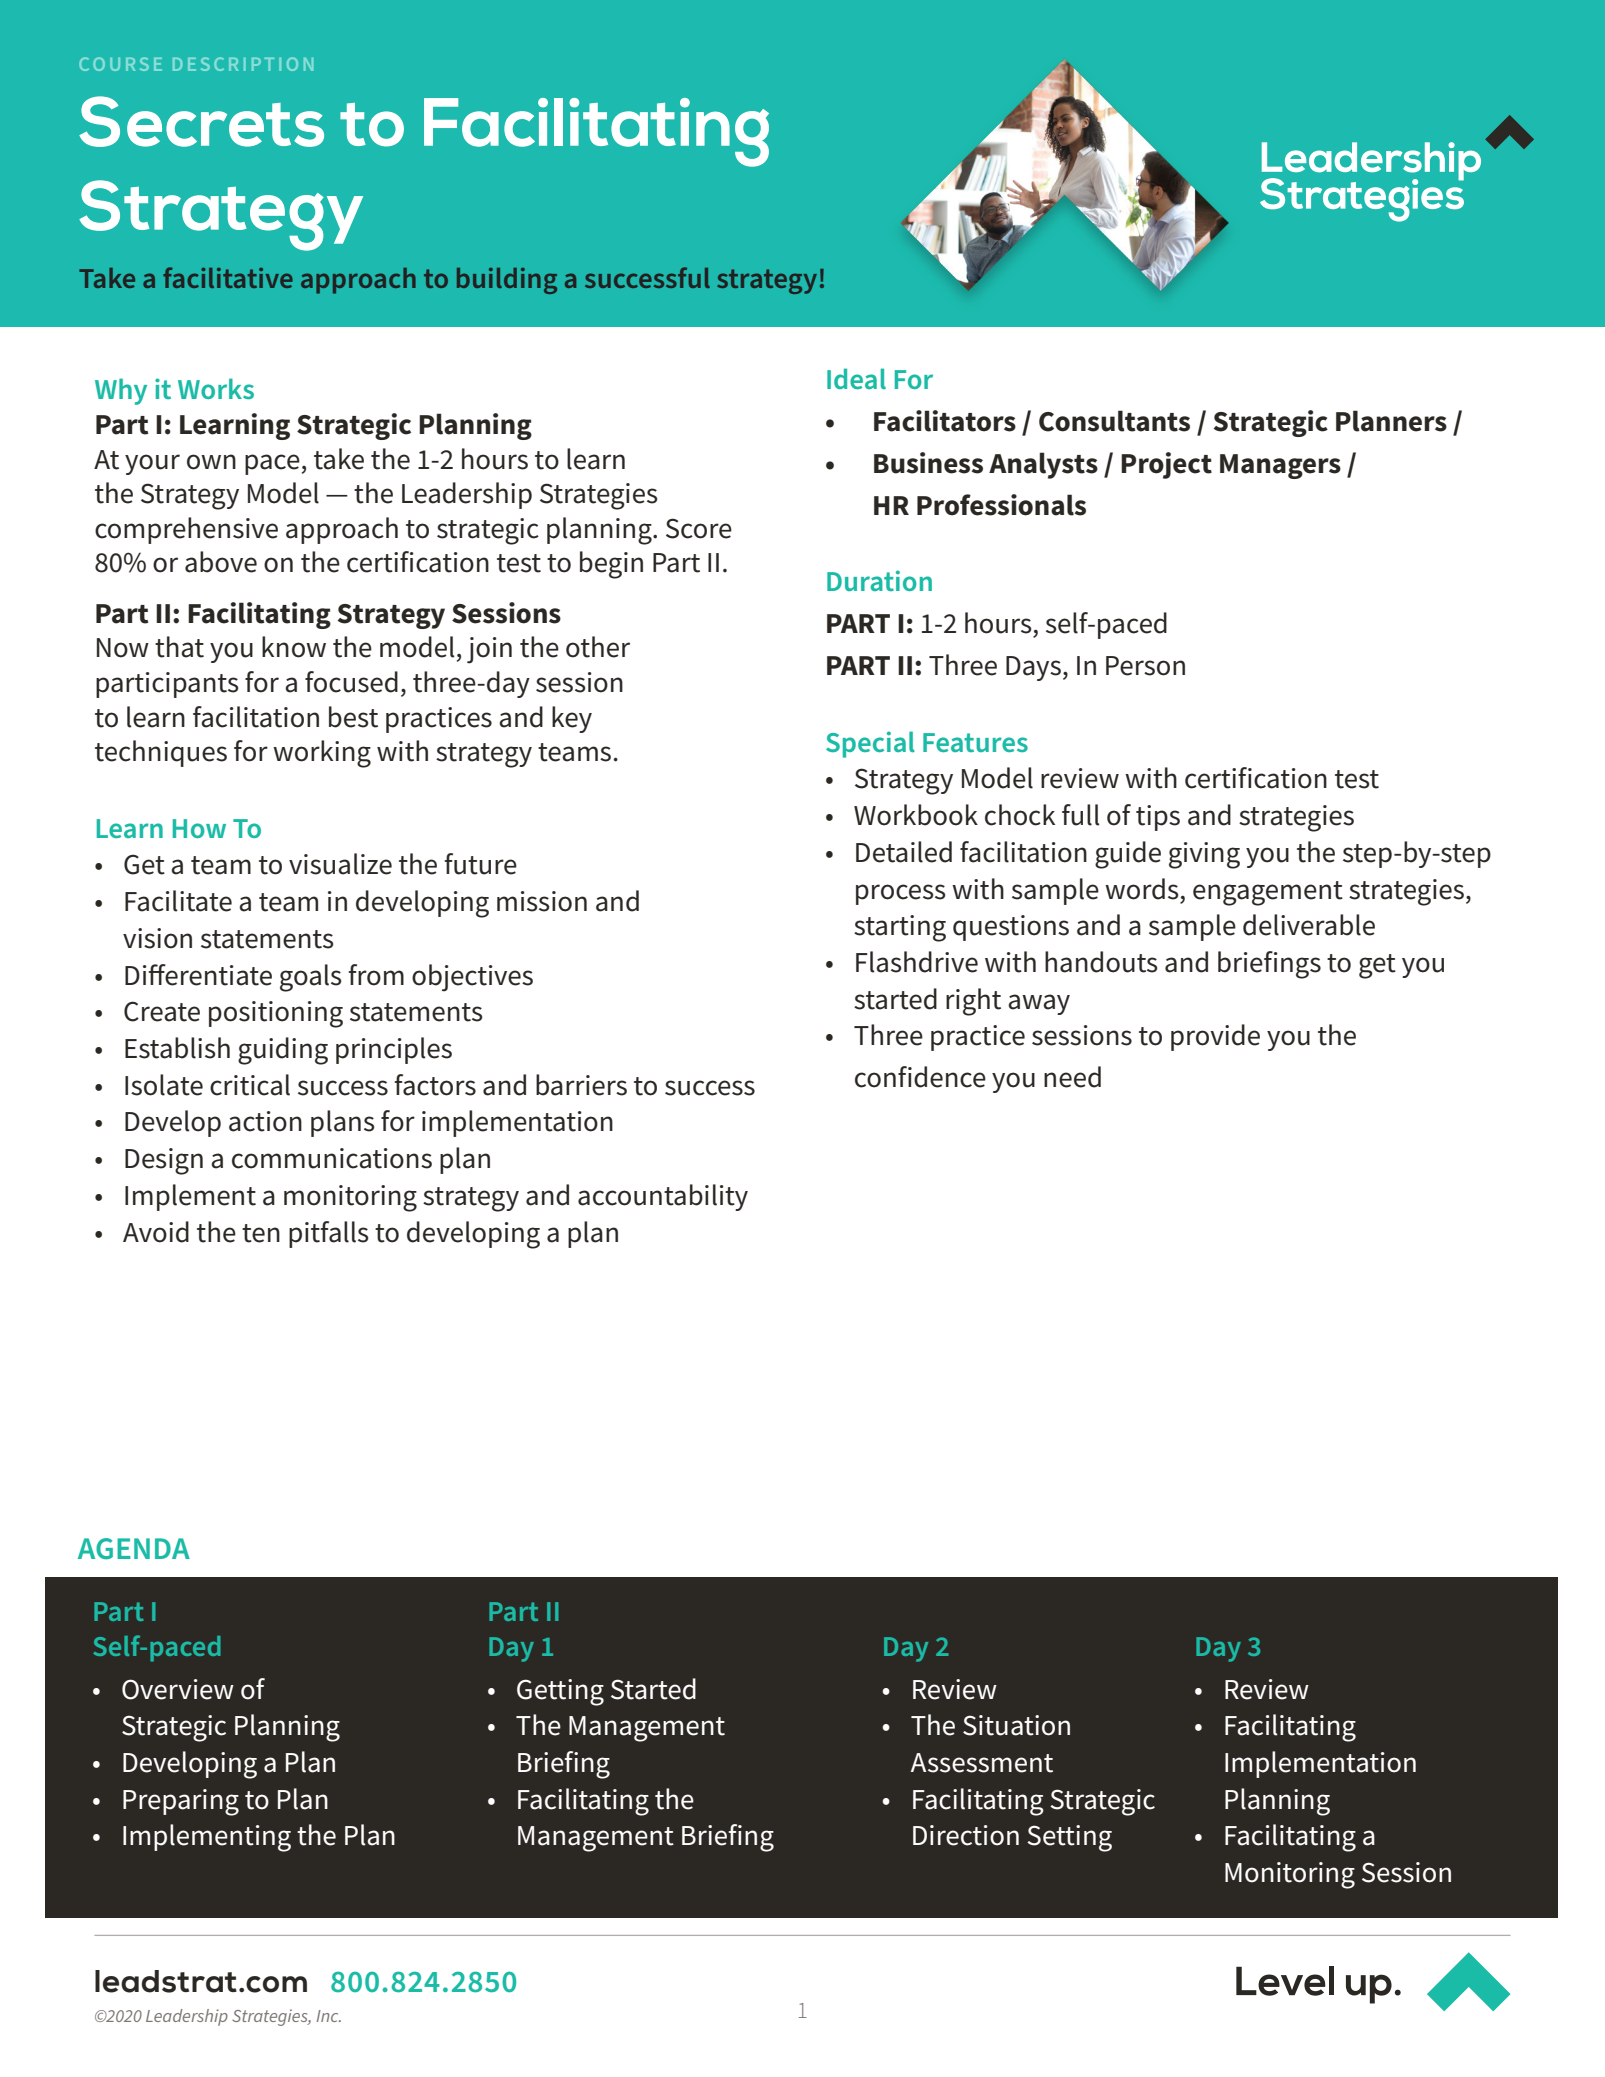 The width and height of the screenshot is (1605, 2077). What do you see at coordinates (581, 1085) in the screenshot?
I see `barriers` at bounding box center [581, 1085].
